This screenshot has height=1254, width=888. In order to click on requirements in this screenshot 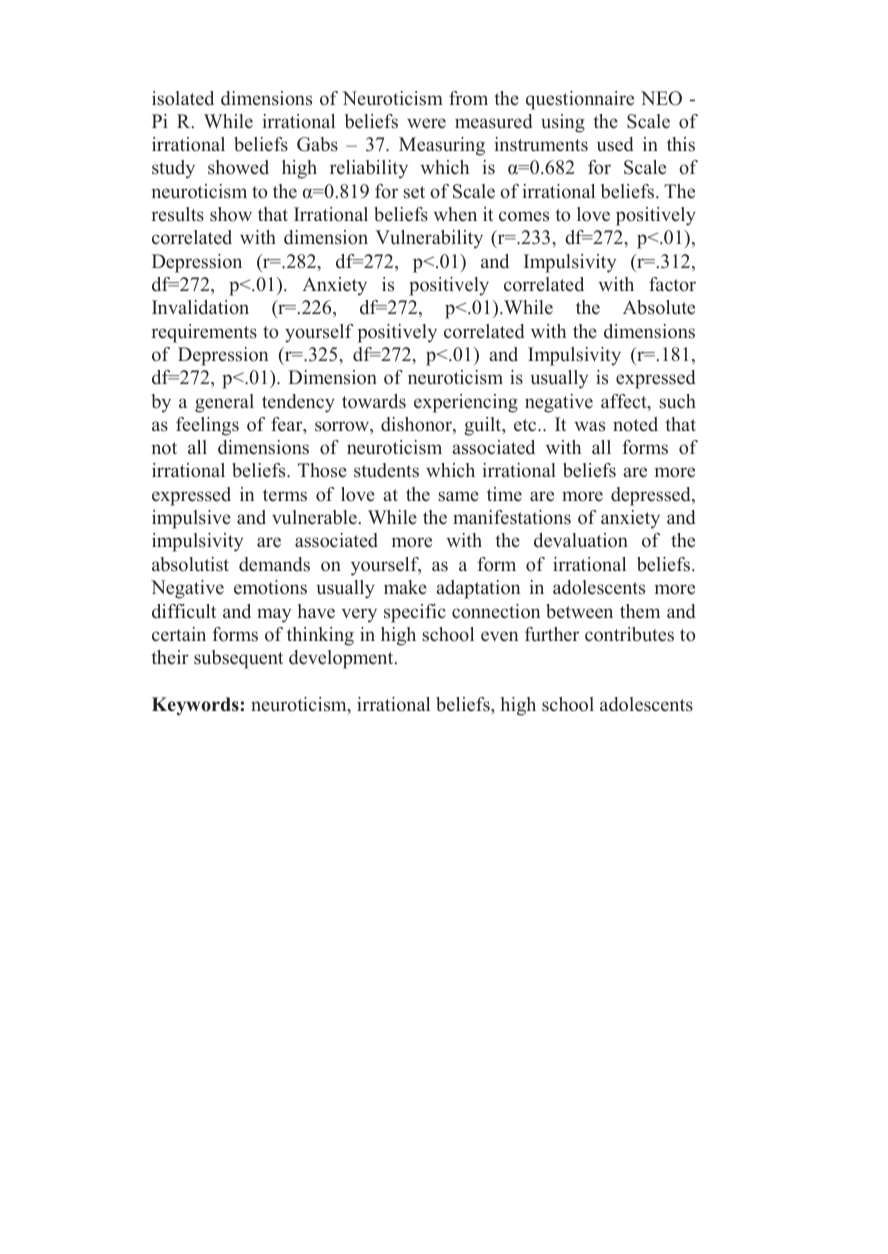, I will do `click(204, 333)`.
